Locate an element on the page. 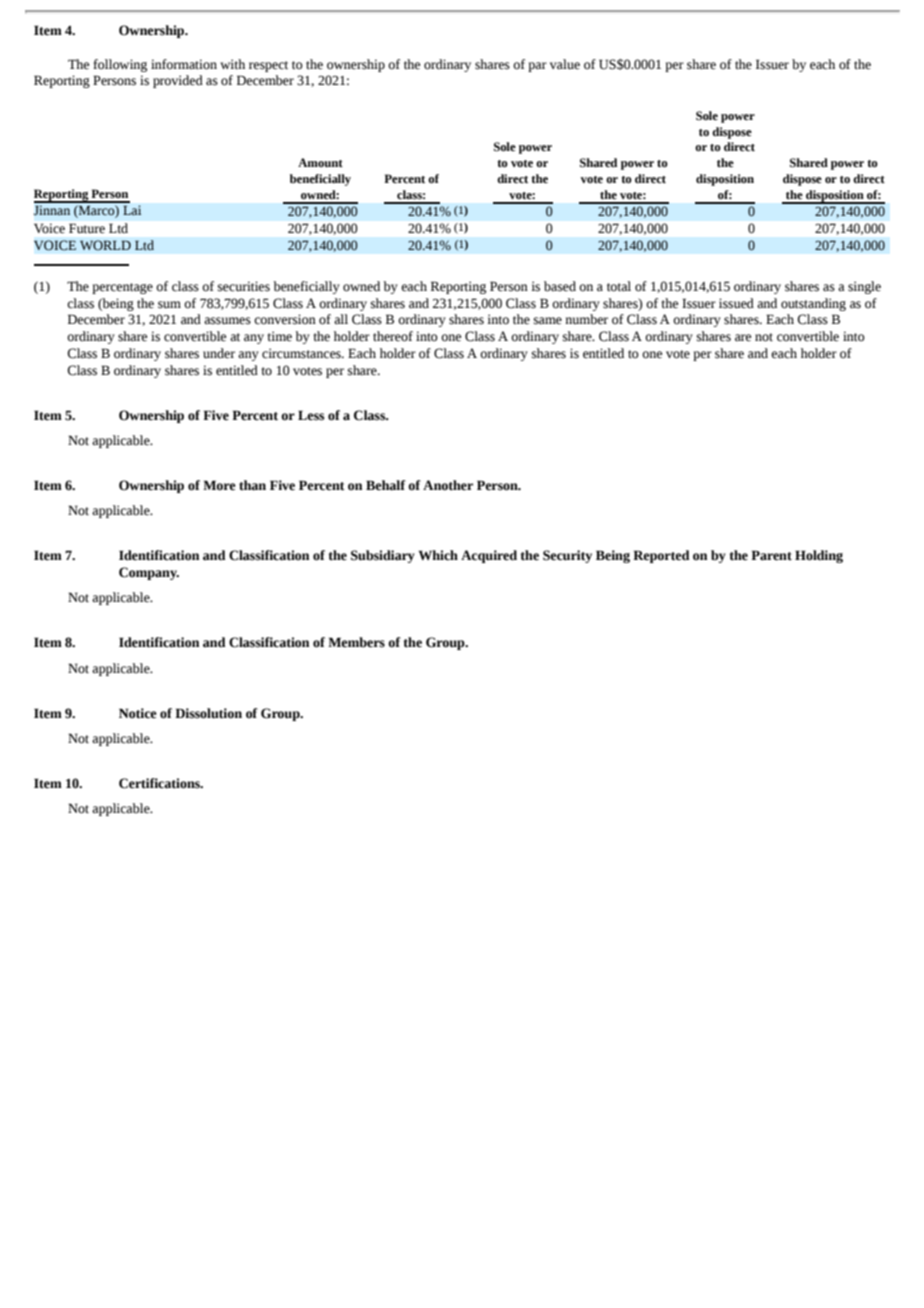 This page has height=1308, width=924. single is located at coordinates (864, 287).
